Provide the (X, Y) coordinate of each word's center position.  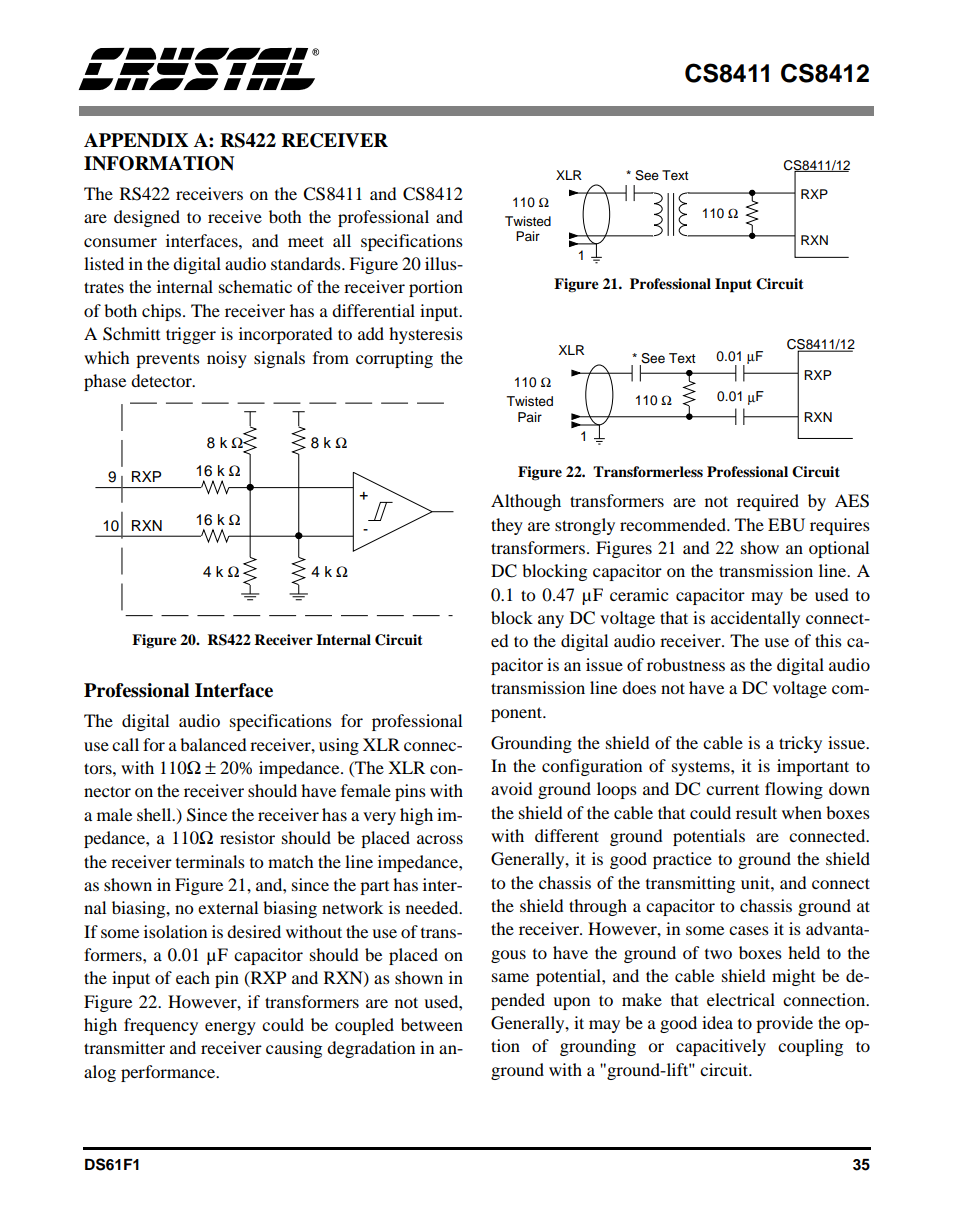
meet (306, 241)
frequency (161, 1026)
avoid (512, 788)
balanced (213, 744)
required (768, 502)
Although (526, 502)
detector (162, 380)
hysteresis (426, 335)
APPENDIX (136, 140)
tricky (800, 744)
